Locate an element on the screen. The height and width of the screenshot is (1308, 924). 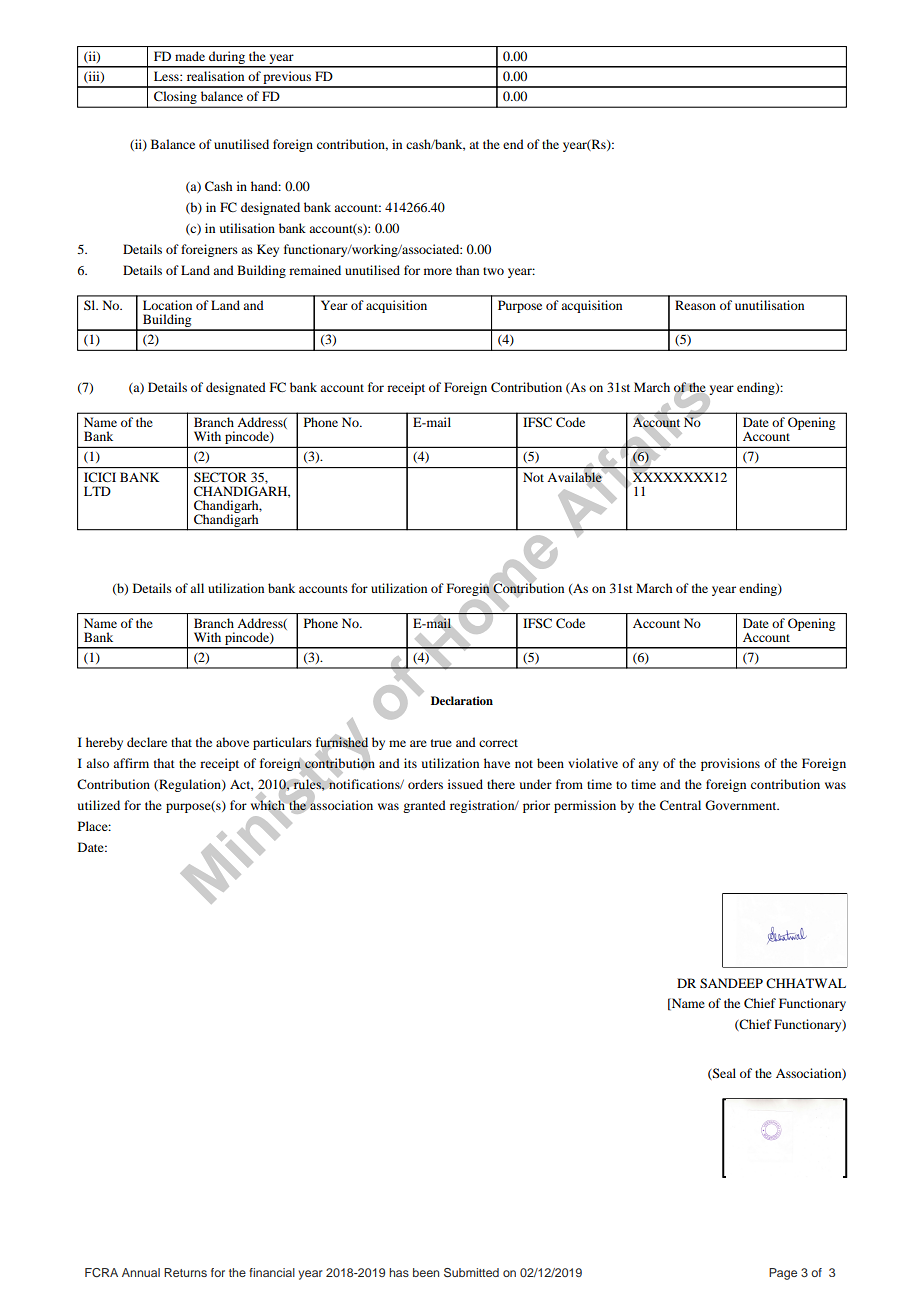
SECTOR is located at coordinates (220, 477).
